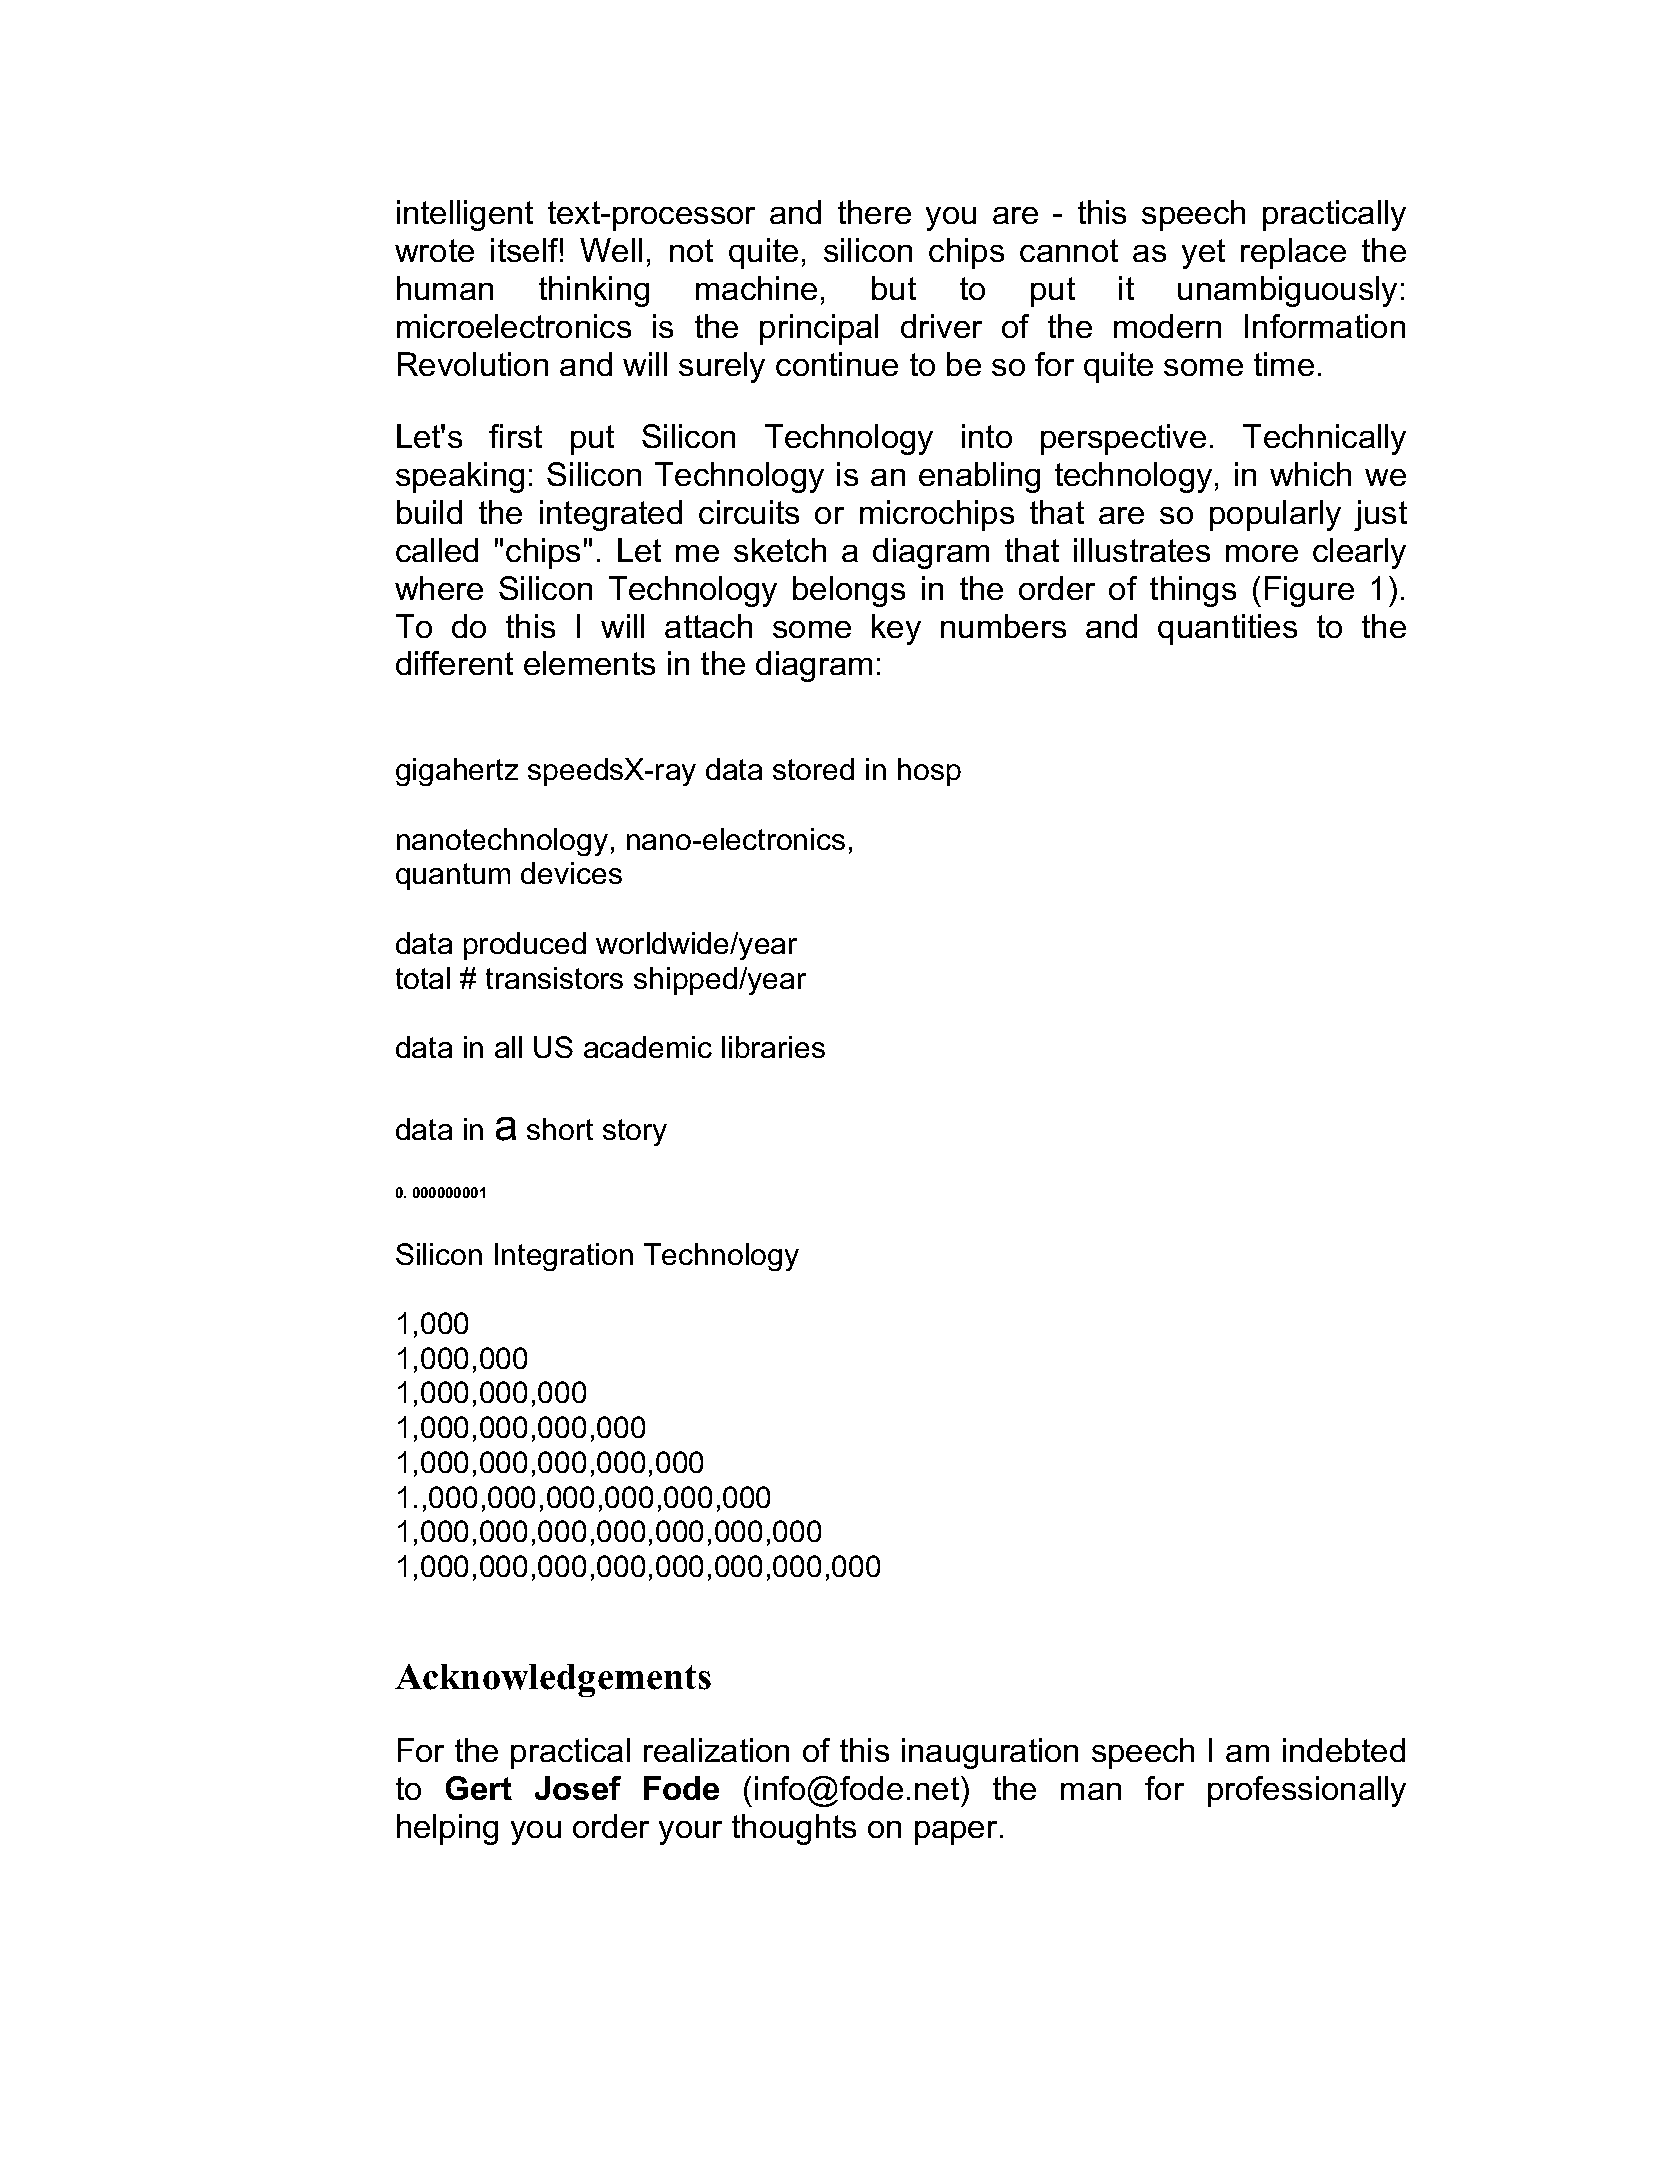 This page has width=1679, height=2173. What do you see at coordinates (1307, 1791) in the page?
I see `professionally` at bounding box center [1307, 1791].
